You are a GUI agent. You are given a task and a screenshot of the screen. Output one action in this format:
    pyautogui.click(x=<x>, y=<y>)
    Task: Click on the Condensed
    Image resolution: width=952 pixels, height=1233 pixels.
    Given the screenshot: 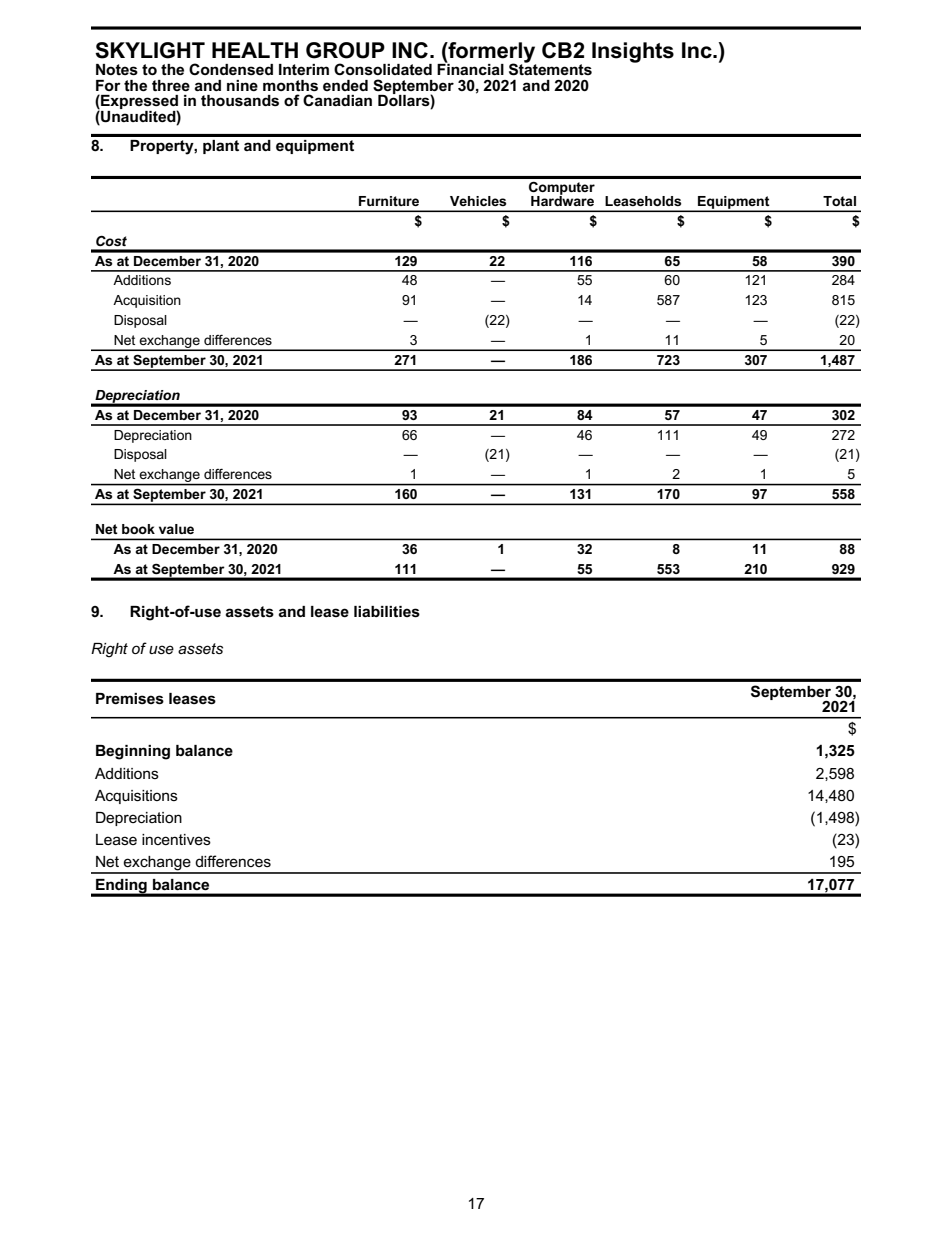 What is the action you would take?
    pyautogui.click(x=231, y=69)
